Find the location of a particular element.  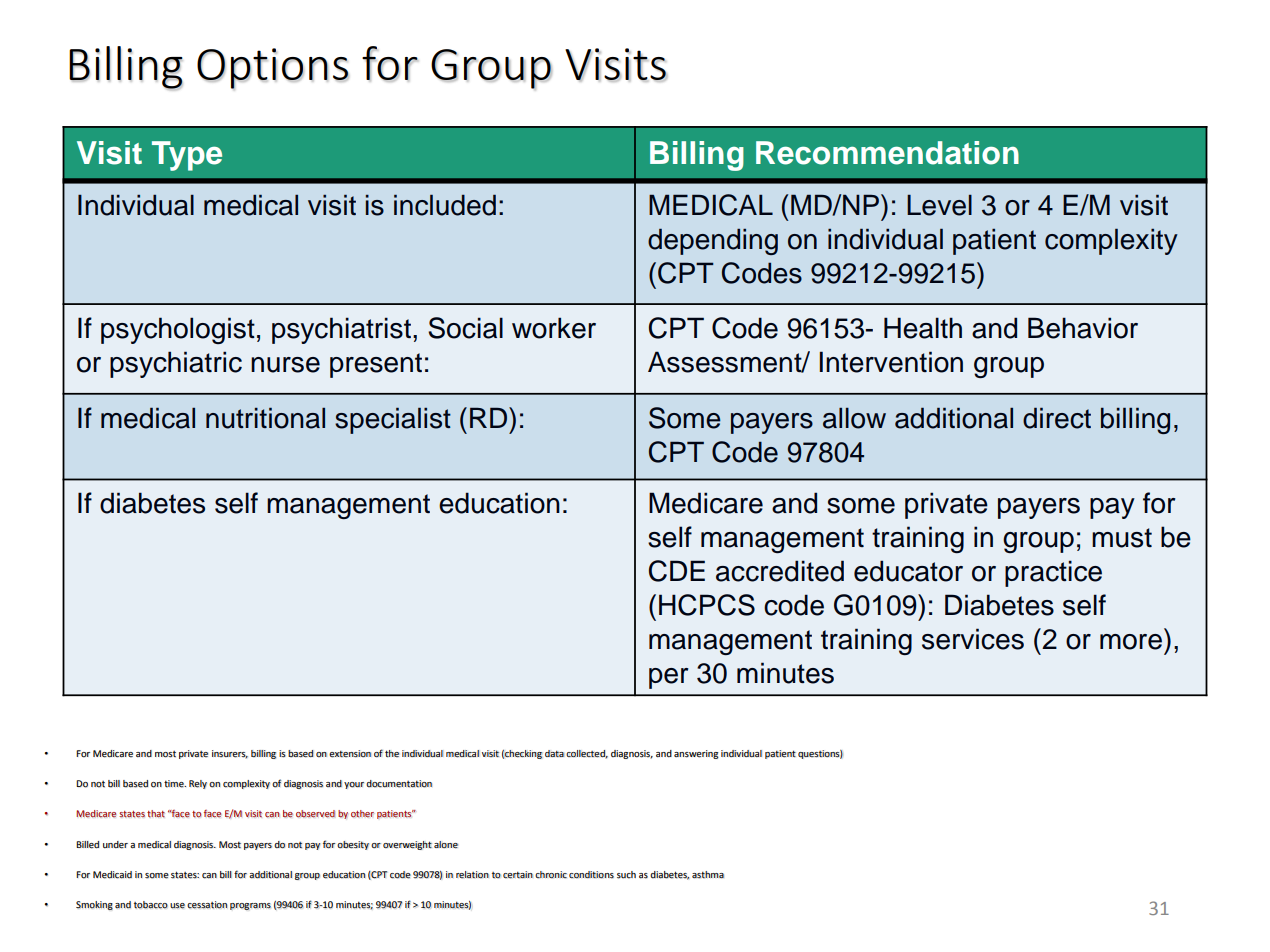

CDE is located at coordinates (677, 571).
